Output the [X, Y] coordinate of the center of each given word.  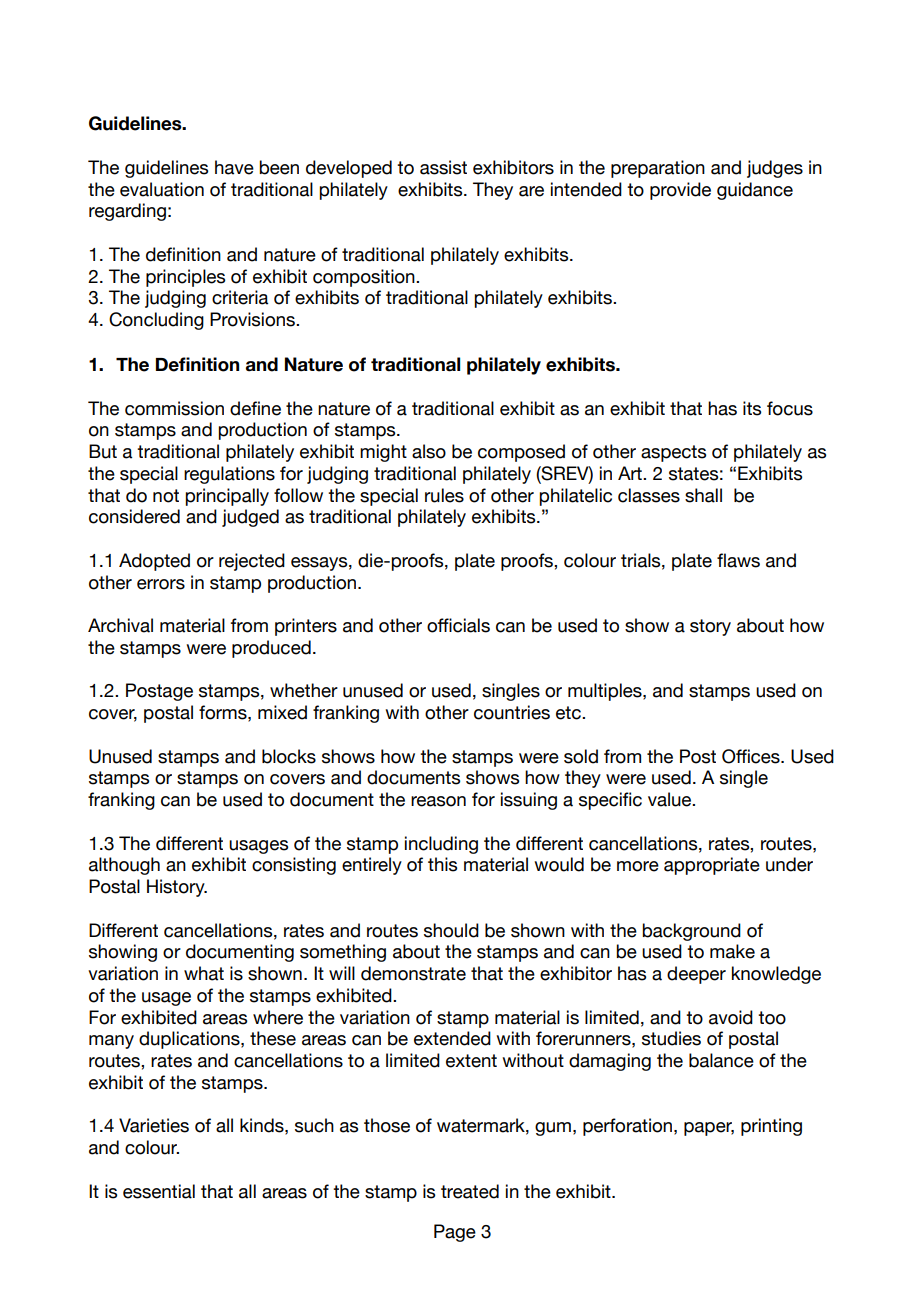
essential [159, 1191]
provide [680, 191]
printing [771, 1127]
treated [470, 1191]
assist [443, 167]
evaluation [162, 189]
